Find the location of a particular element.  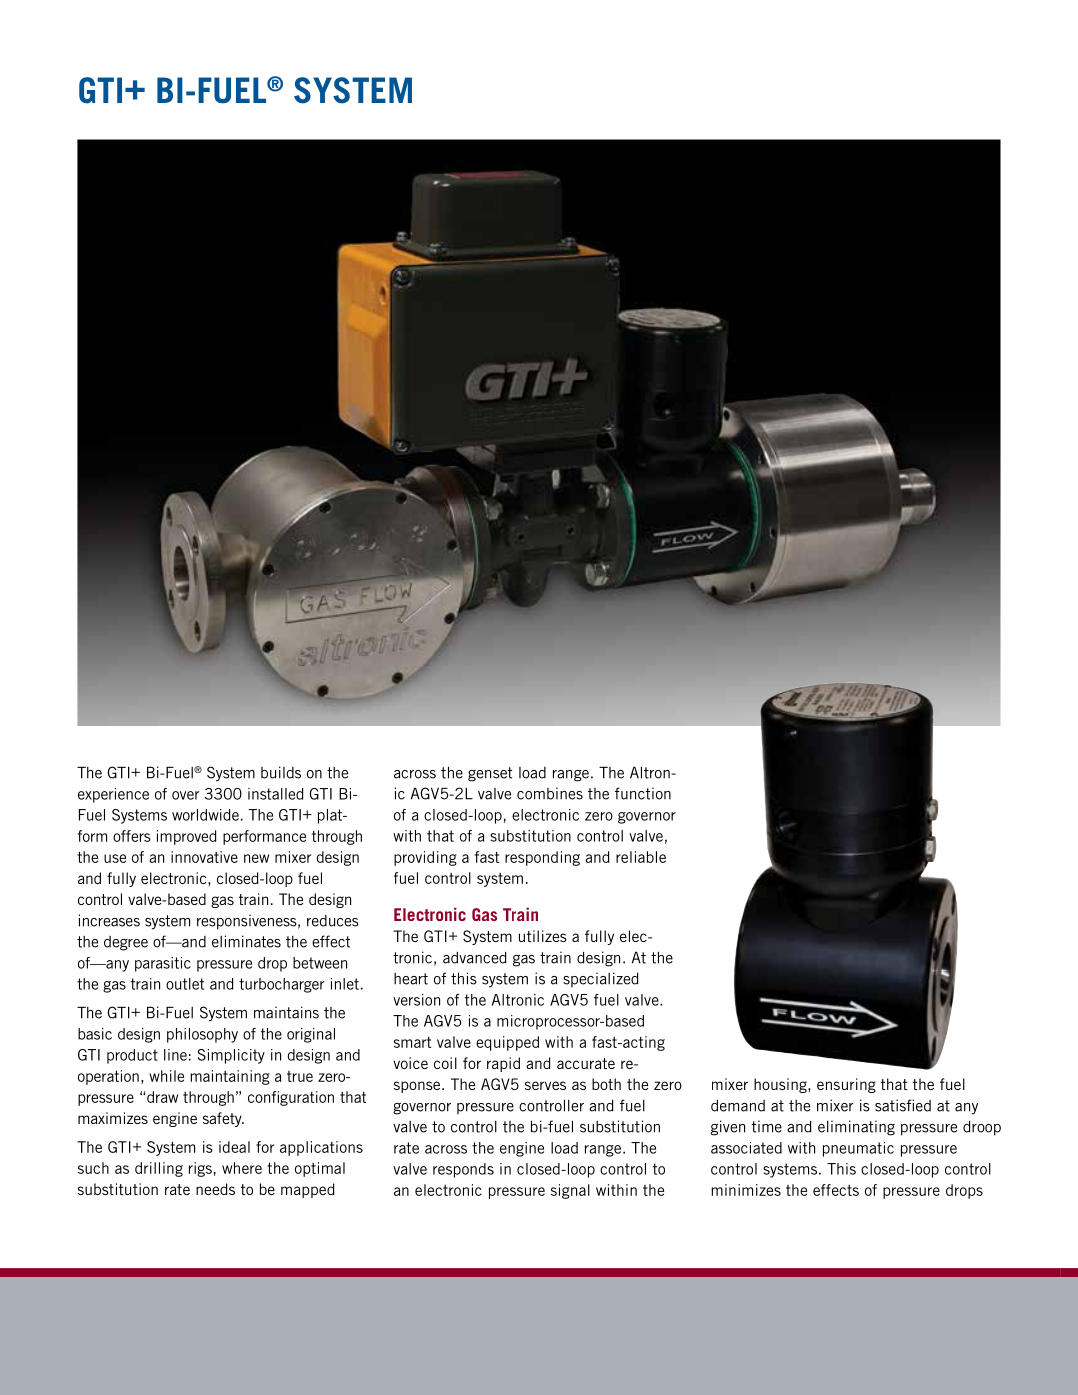

function is located at coordinates (643, 793).
